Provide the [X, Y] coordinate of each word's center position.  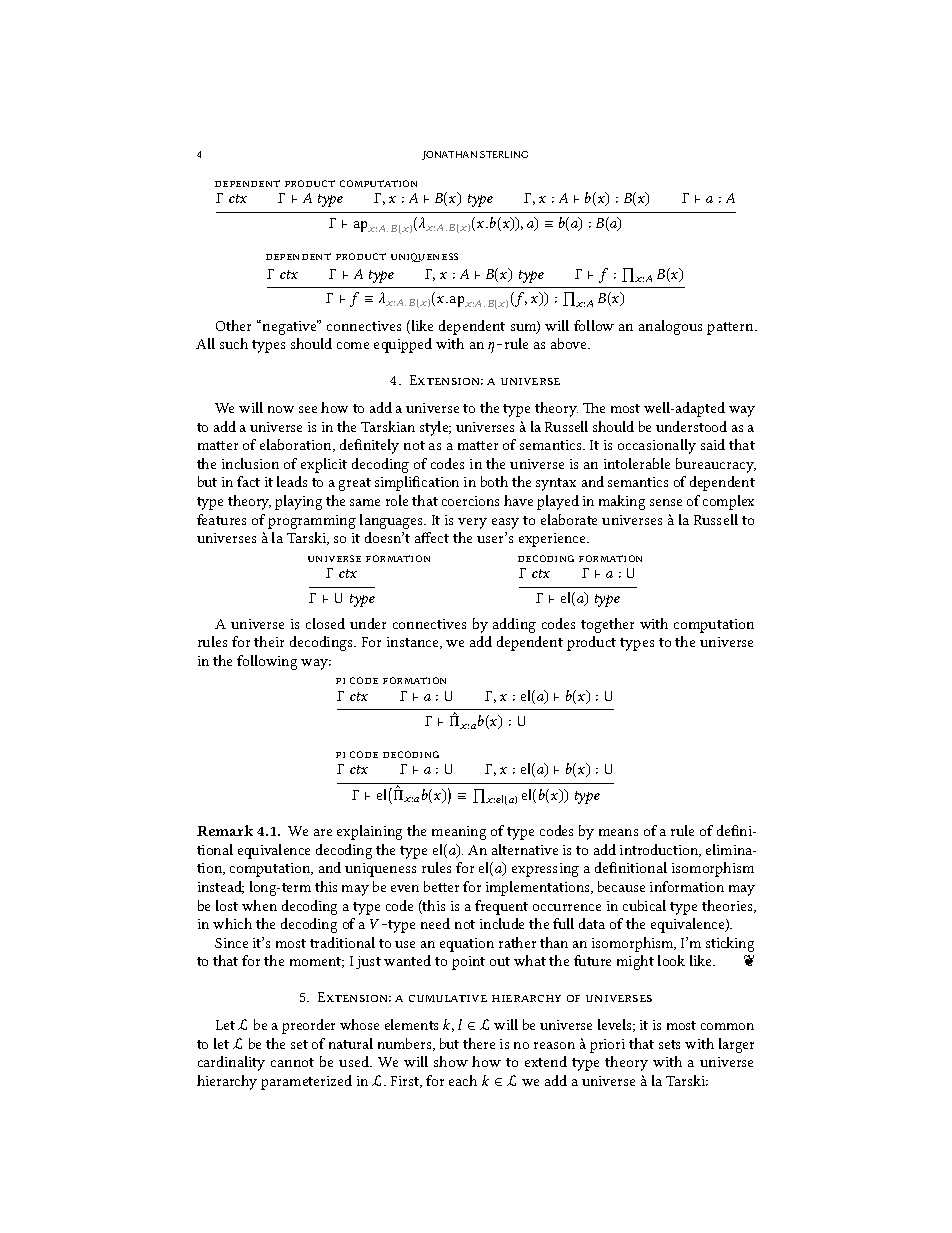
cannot [292, 1062]
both [494, 481]
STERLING [504, 154]
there [479, 1043]
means [618, 832]
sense [666, 502]
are [323, 832]
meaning [459, 833]
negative [291, 327]
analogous [670, 327]
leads [292, 481]
